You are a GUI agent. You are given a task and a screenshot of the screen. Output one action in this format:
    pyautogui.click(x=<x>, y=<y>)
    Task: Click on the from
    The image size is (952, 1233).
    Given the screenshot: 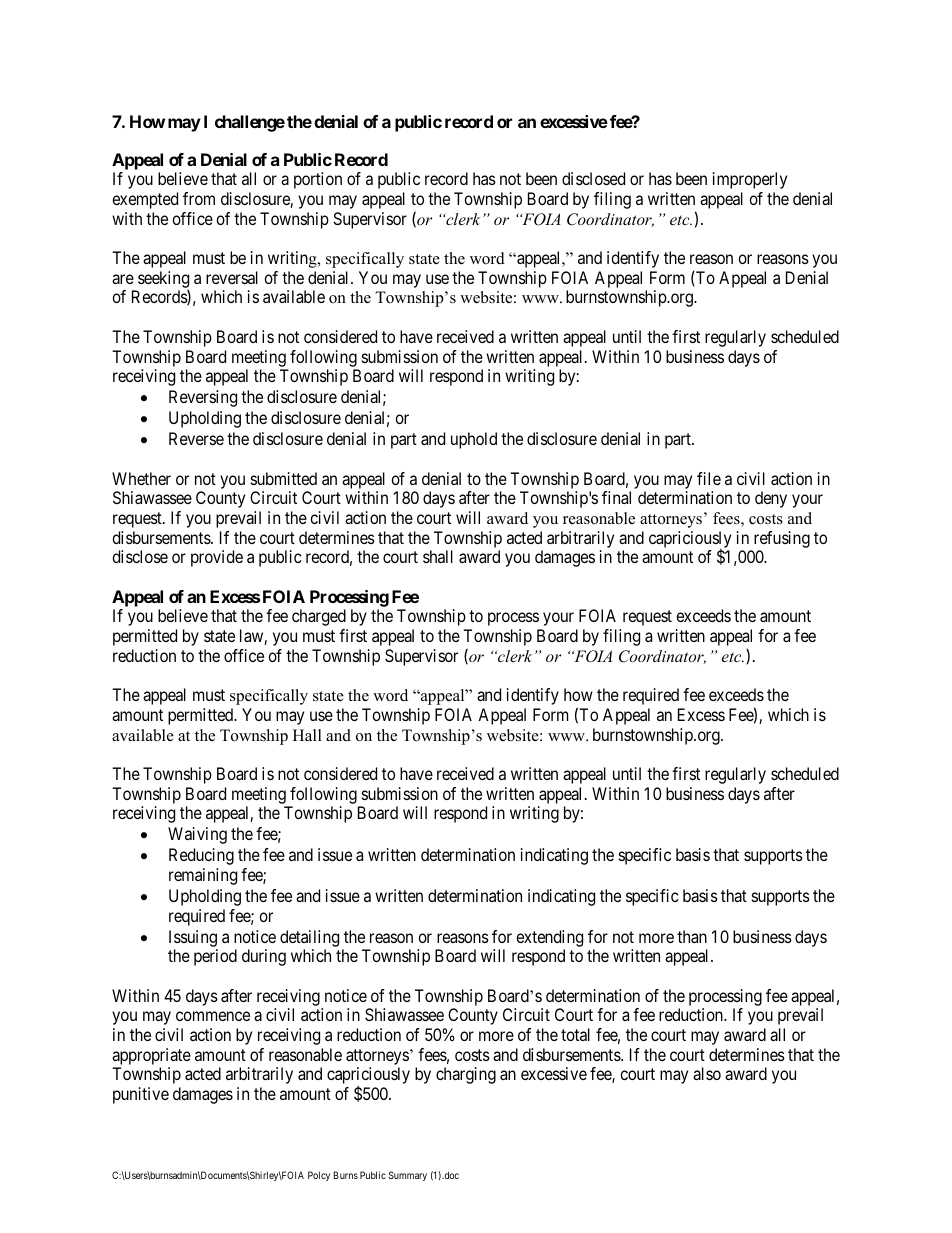 What is the action you would take?
    pyautogui.click(x=199, y=198)
